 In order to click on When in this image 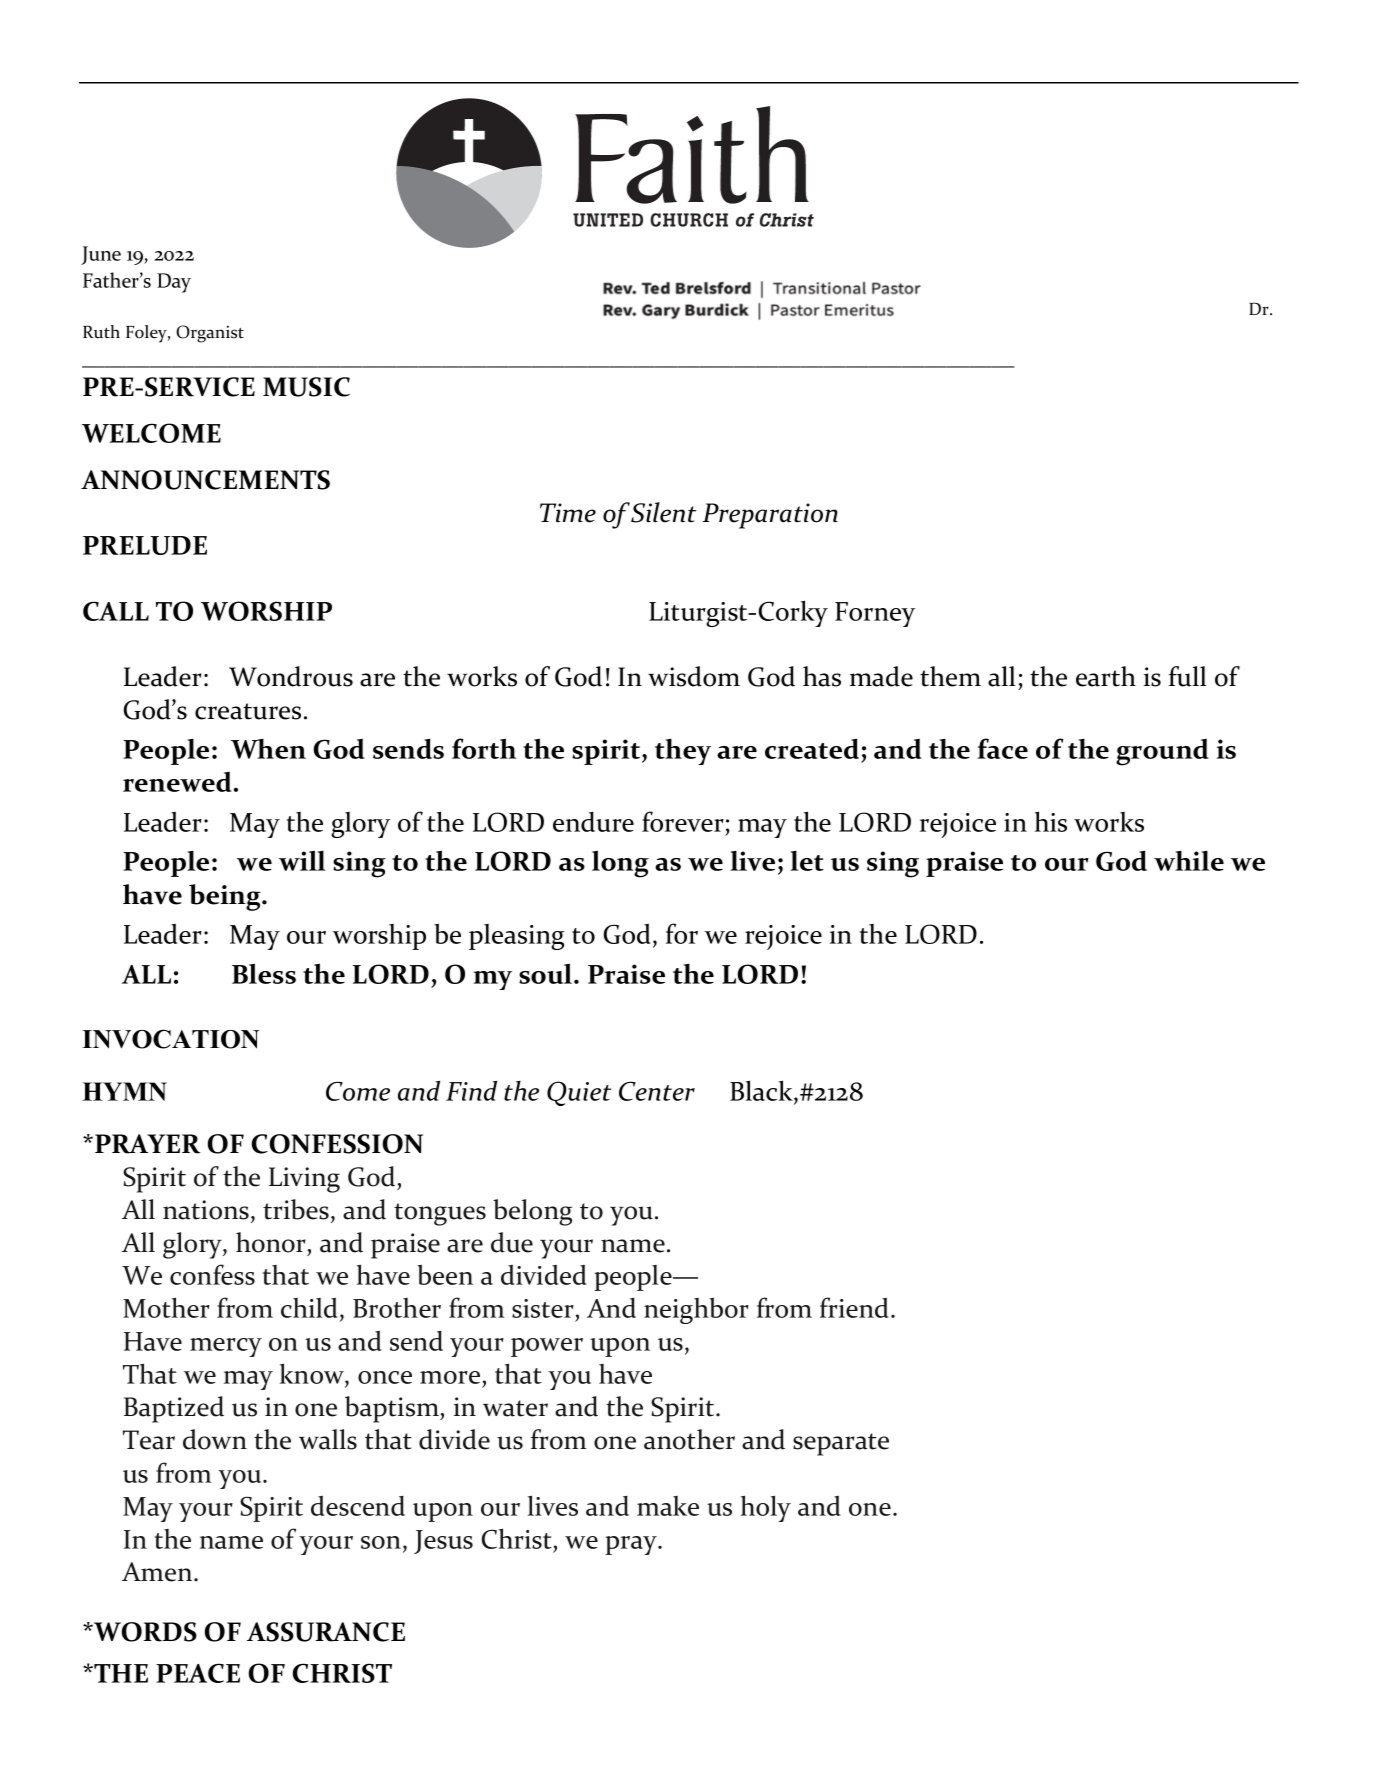, I will do `click(268, 749)`.
